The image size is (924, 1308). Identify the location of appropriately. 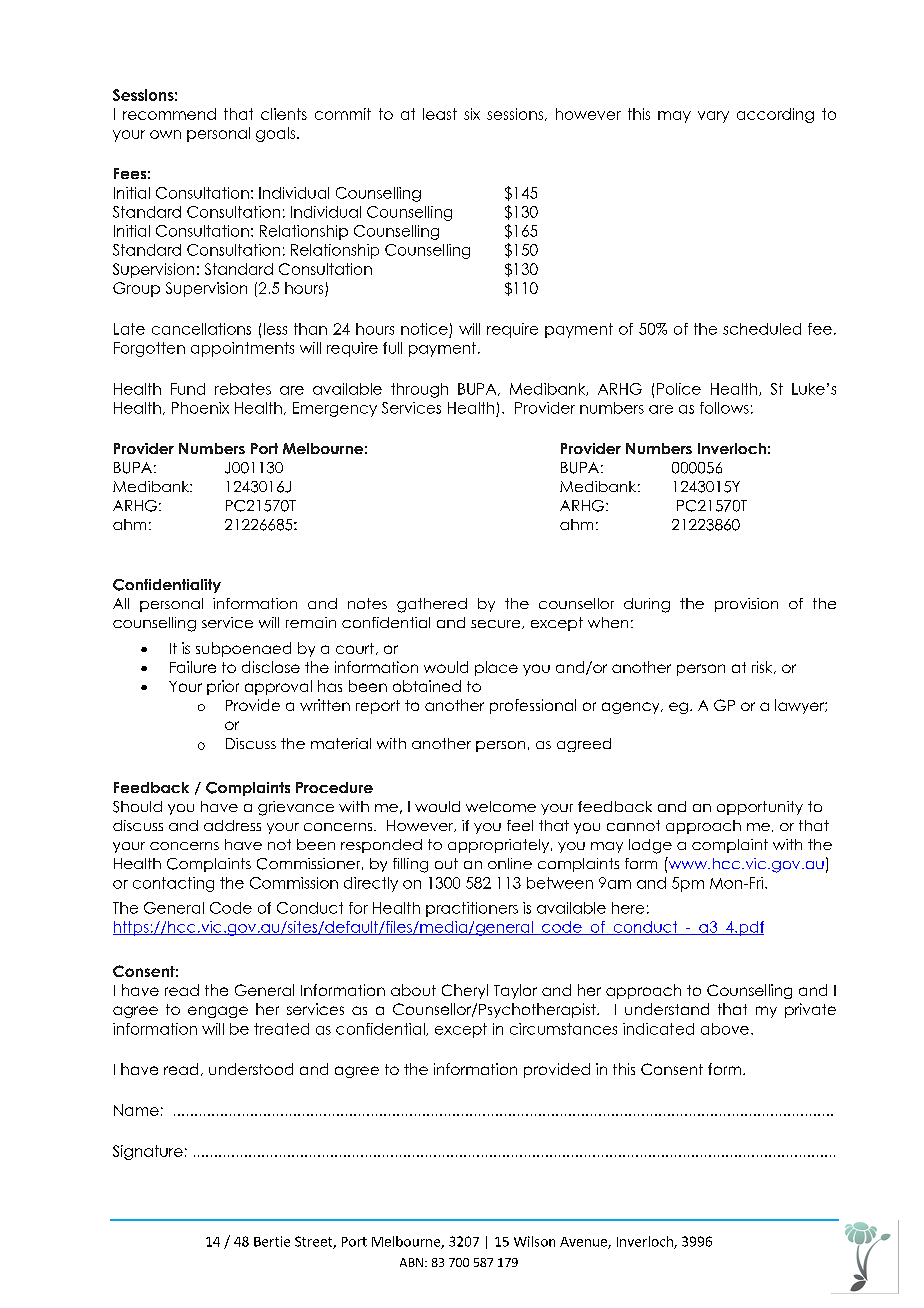
(500, 846).
